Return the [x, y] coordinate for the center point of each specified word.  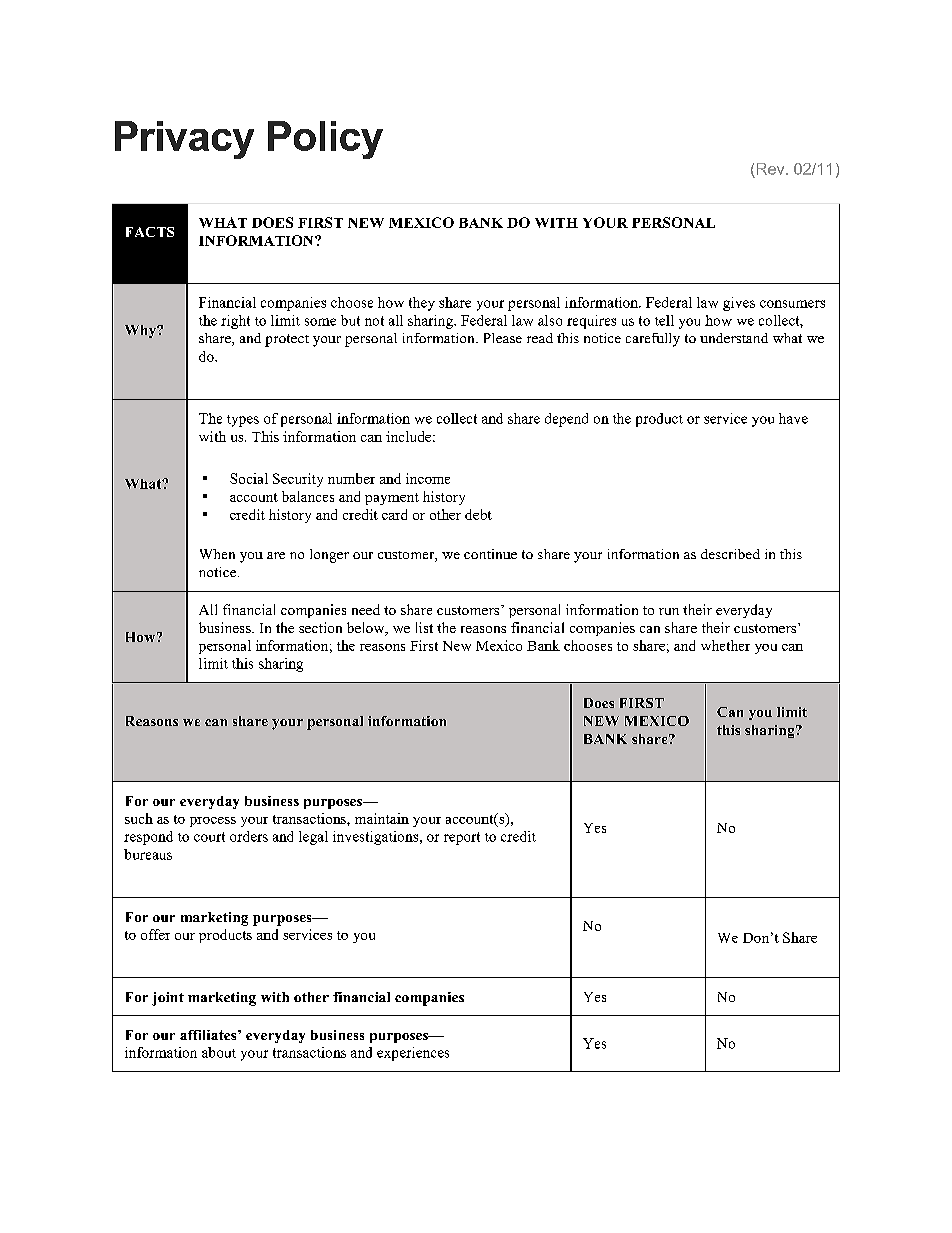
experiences [413, 1054]
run [669, 611]
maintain [382, 818]
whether [725, 645]
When [217, 554]
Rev [772, 169]
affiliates [209, 1035]
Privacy [184, 140]
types [243, 421]
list [424, 627]
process [213, 822]
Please [503, 338]
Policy [325, 140]
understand [734, 338]
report [462, 838]
